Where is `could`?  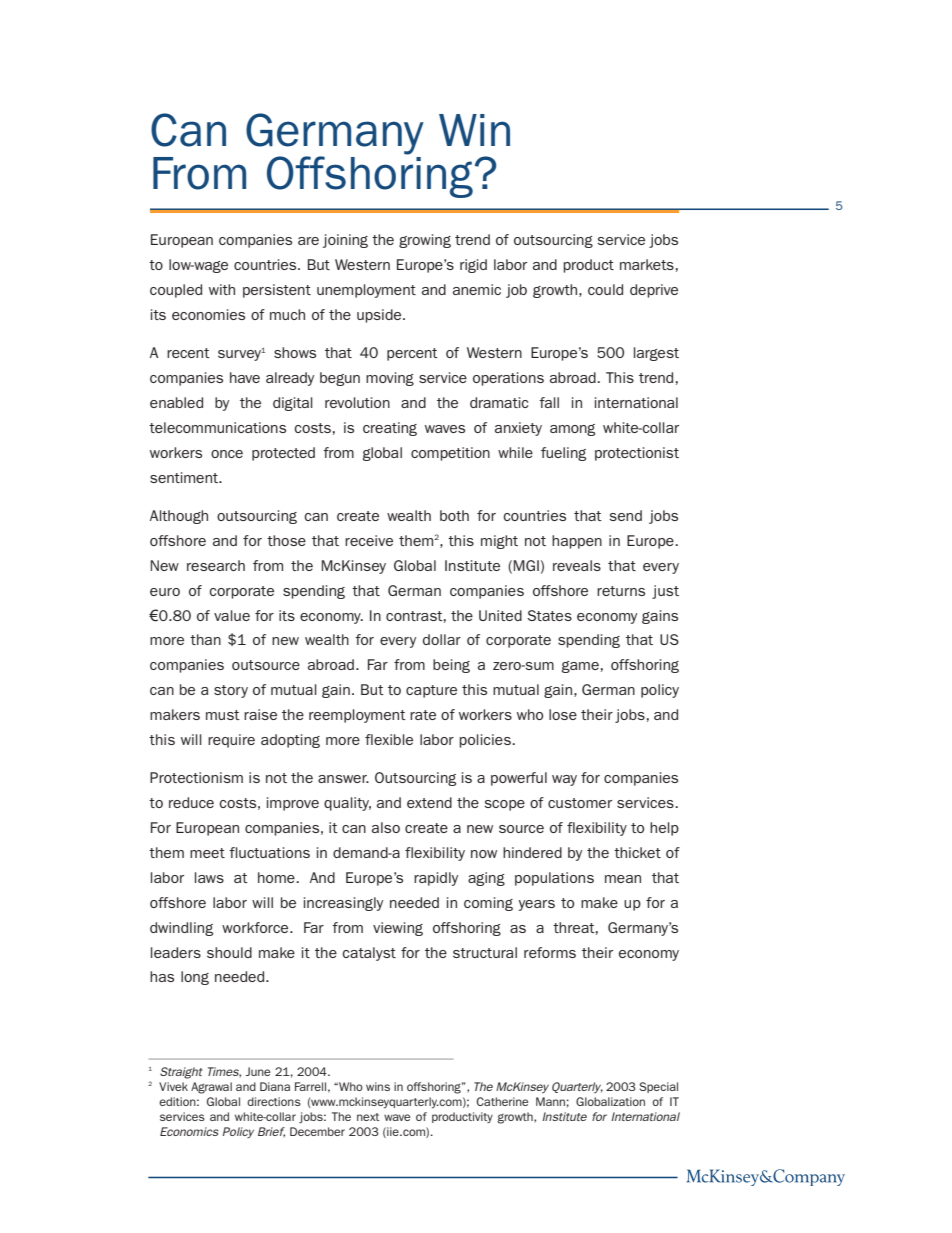
could is located at coordinates (605, 289).
